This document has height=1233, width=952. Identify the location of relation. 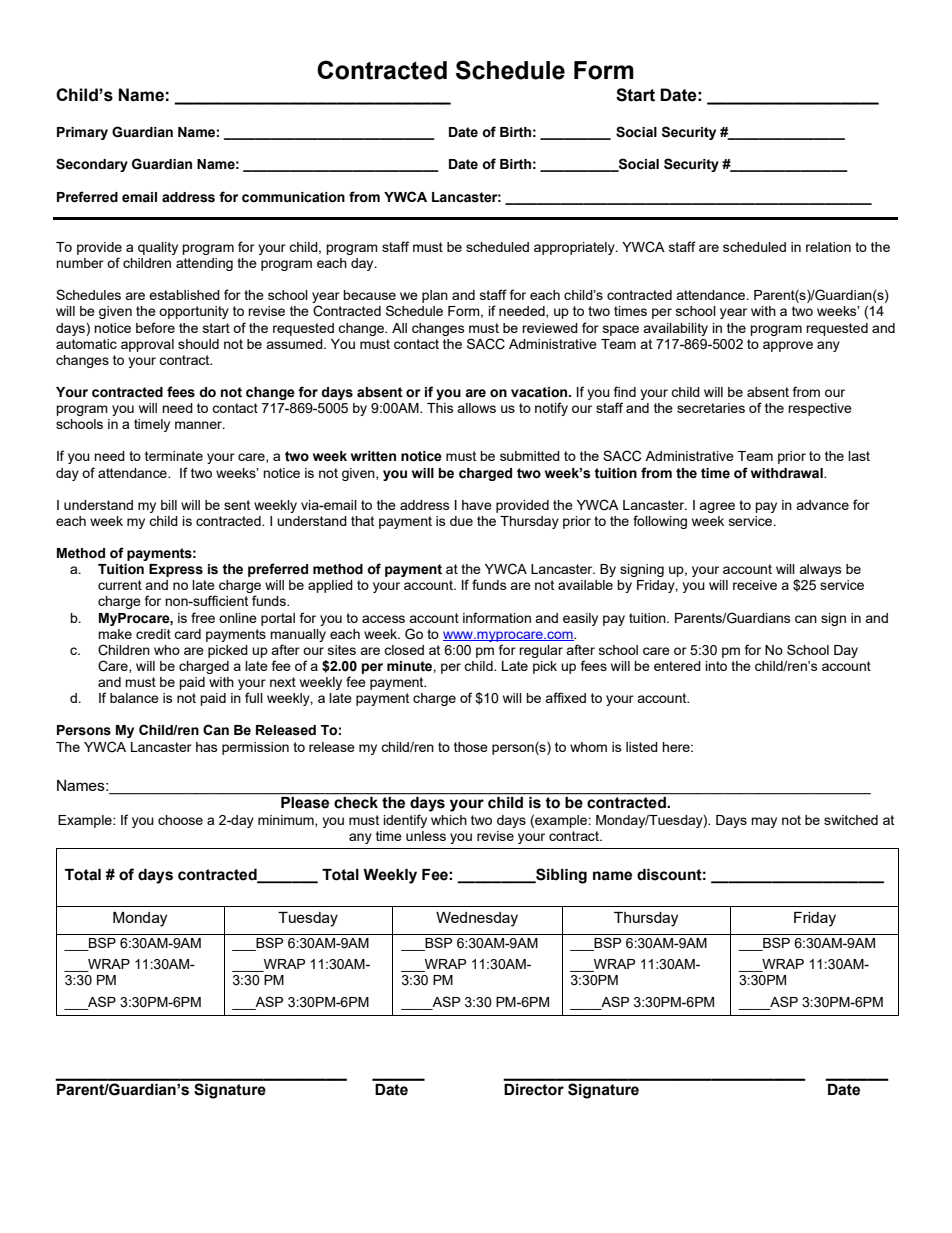
(828, 247).
